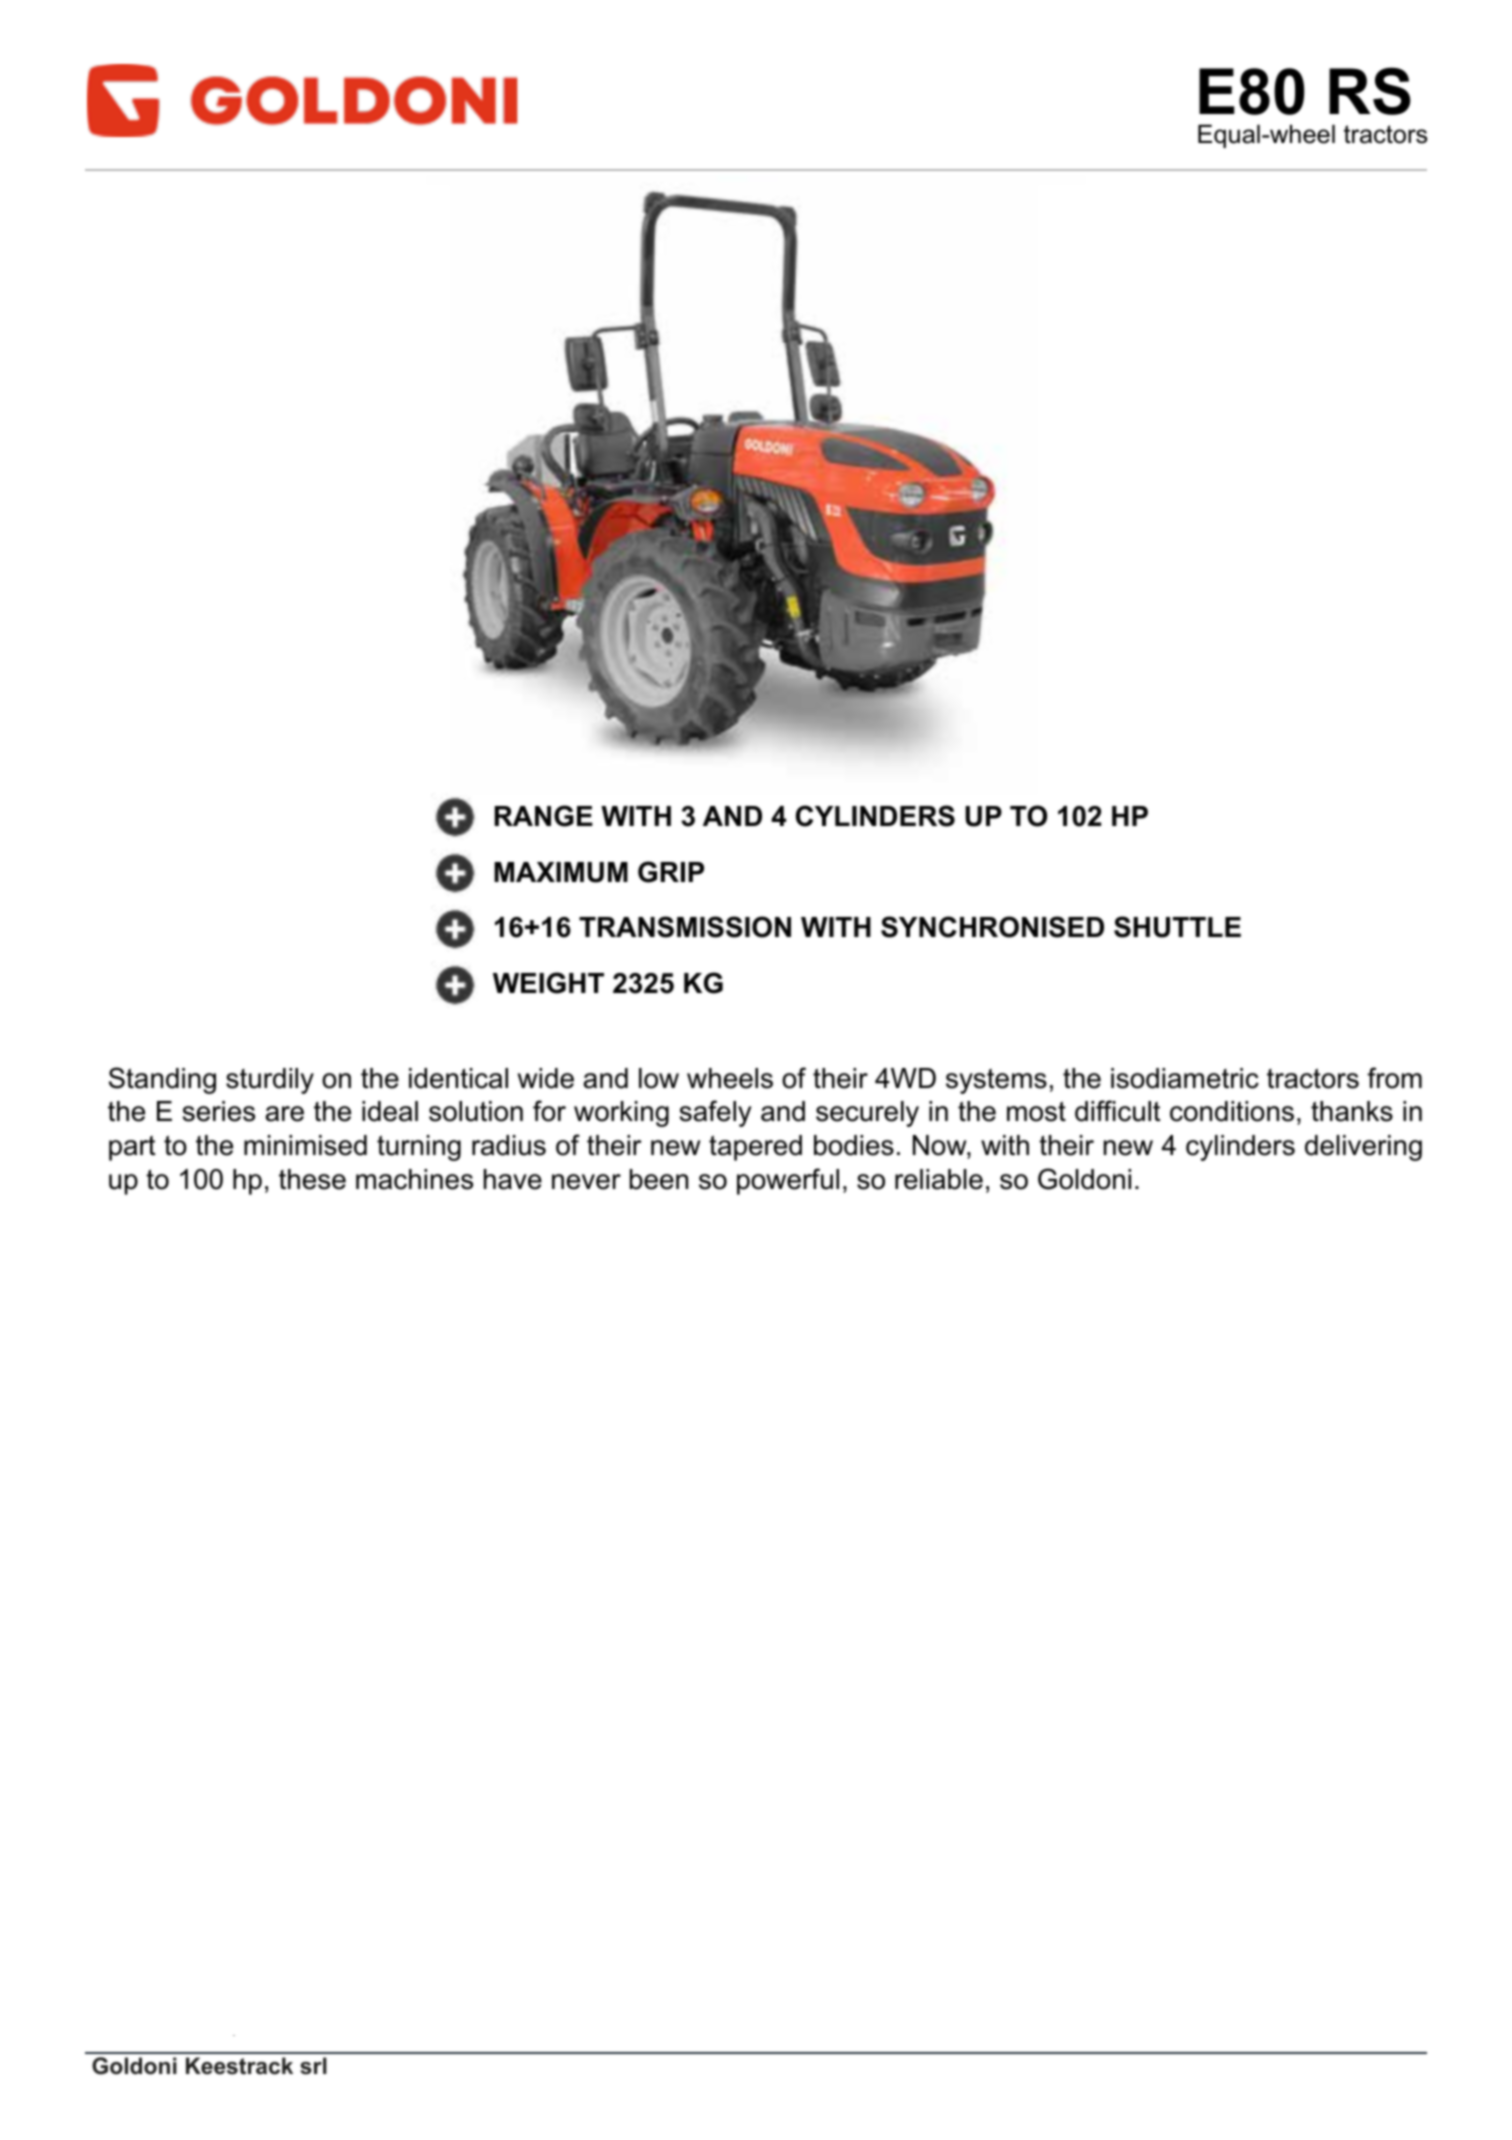 The height and width of the document is (2140, 1512). What do you see at coordinates (716, 1113) in the document?
I see `safely` at bounding box center [716, 1113].
